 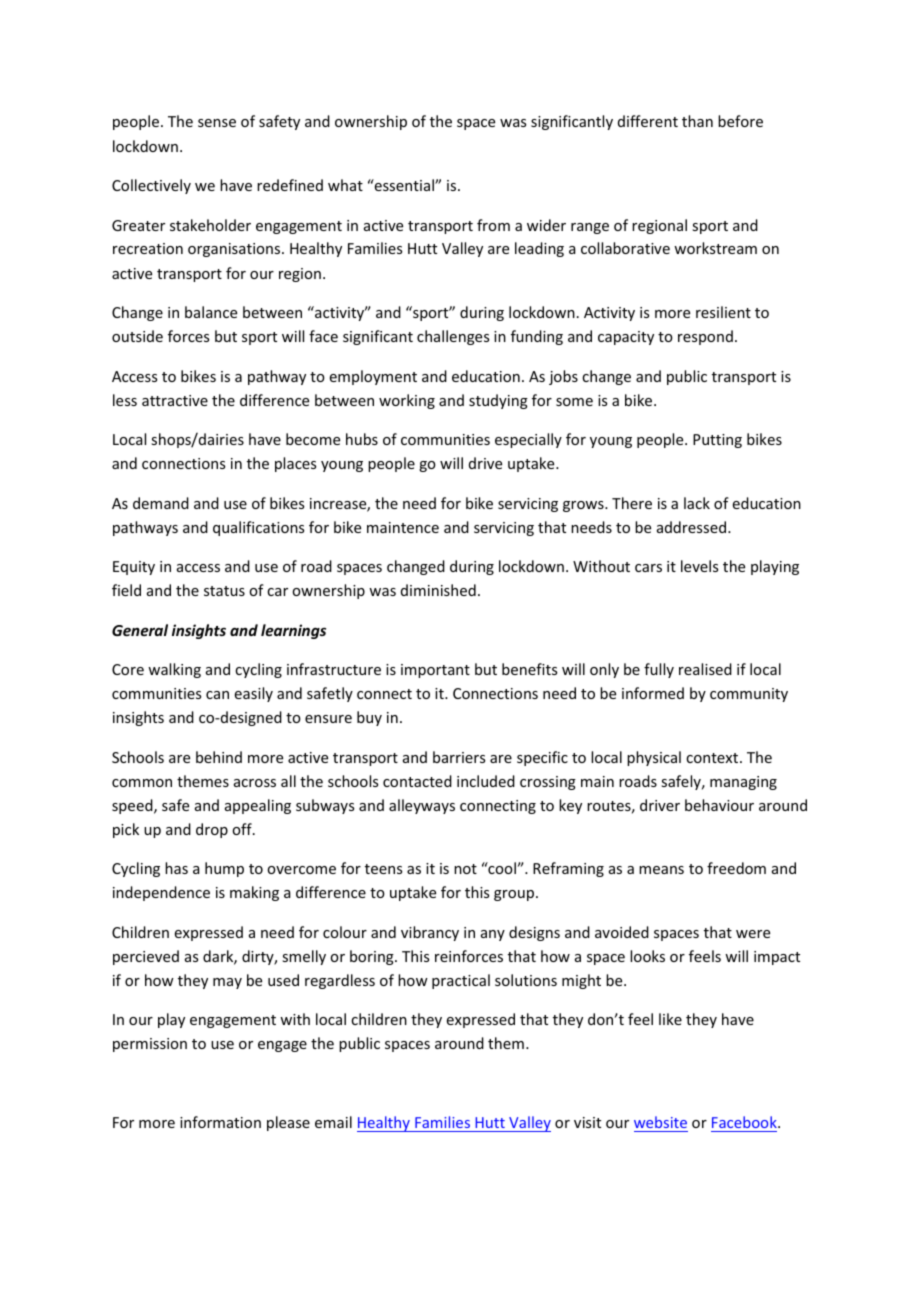 What do you see at coordinates (697, 121) in the screenshot?
I see `than` at bounding box center [697, 121].
